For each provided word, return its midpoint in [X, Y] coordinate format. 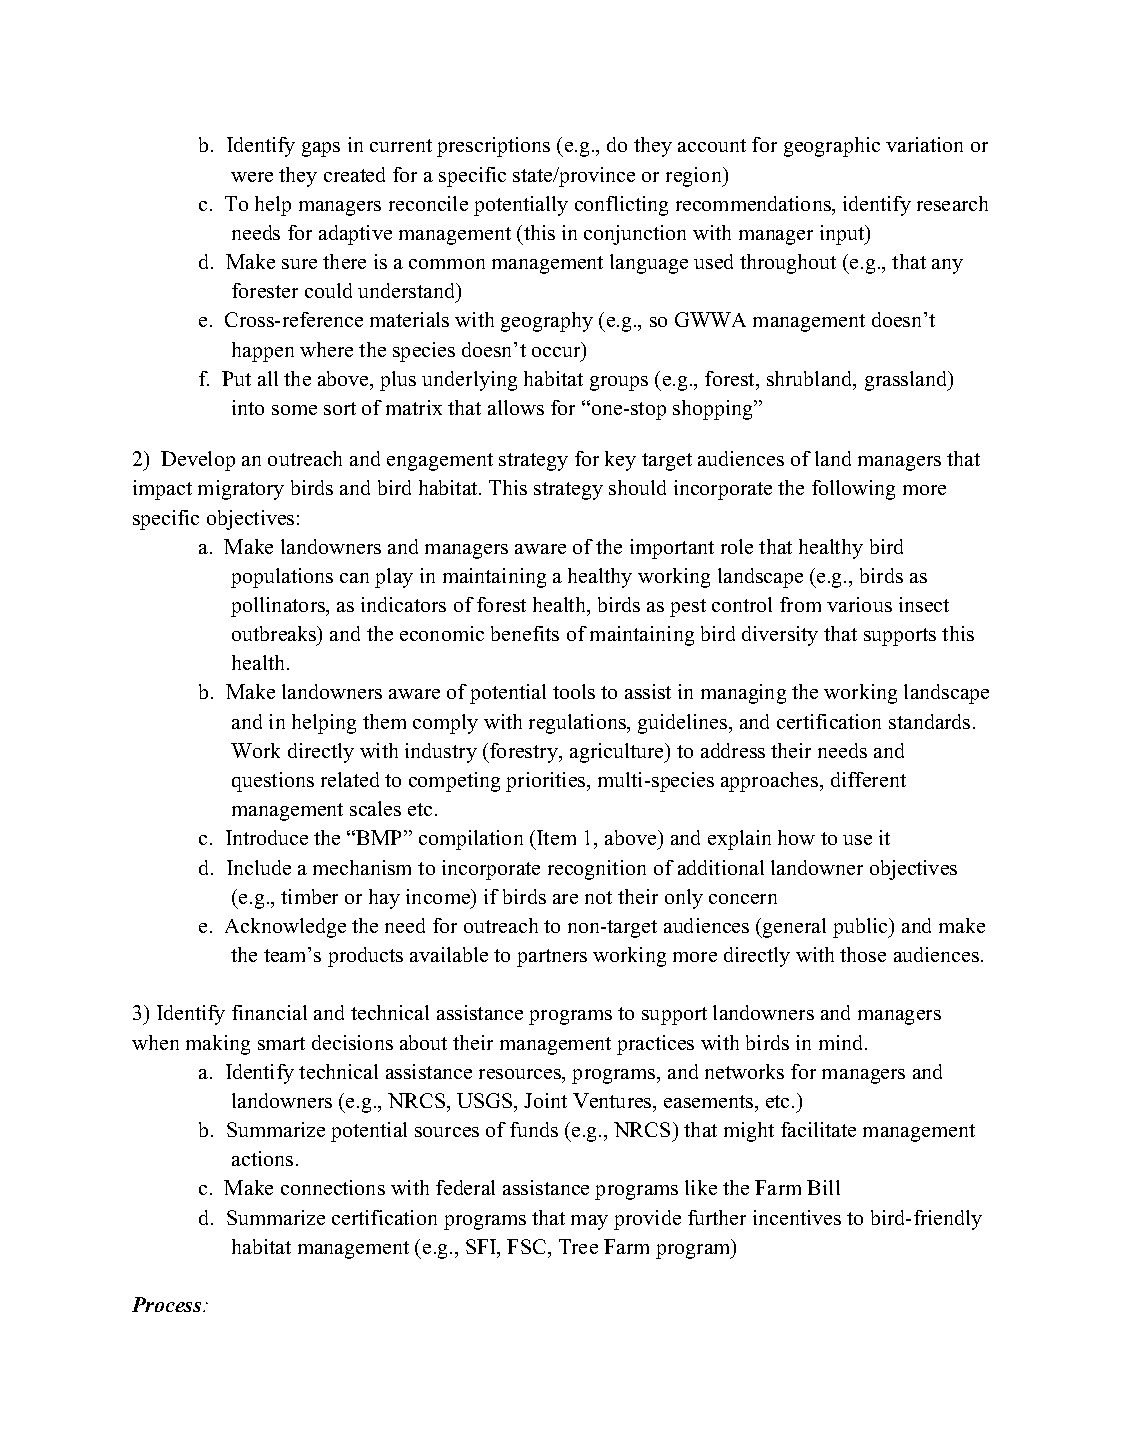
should [637, 487]
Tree [578, 1246]
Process [168, 1304]
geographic [832, 147]
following [853, 490]
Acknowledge [285, 928]
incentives [797, 1217]
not [598, 897]
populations [282, 578]
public [861, 928]
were [252, 177]
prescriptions [493, 147]
